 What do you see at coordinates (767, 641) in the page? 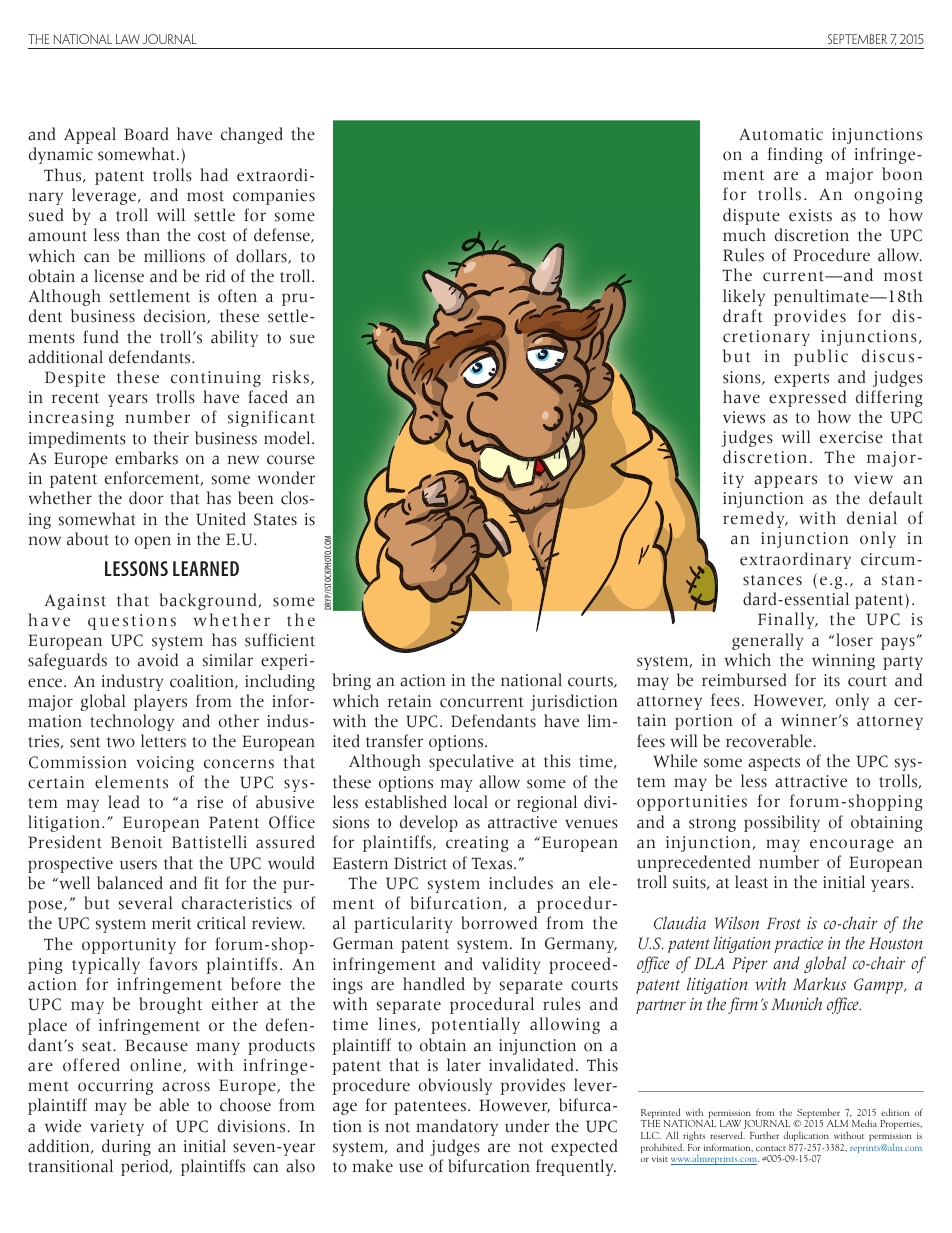
I see `generally` at bounding box center [767, 641].
